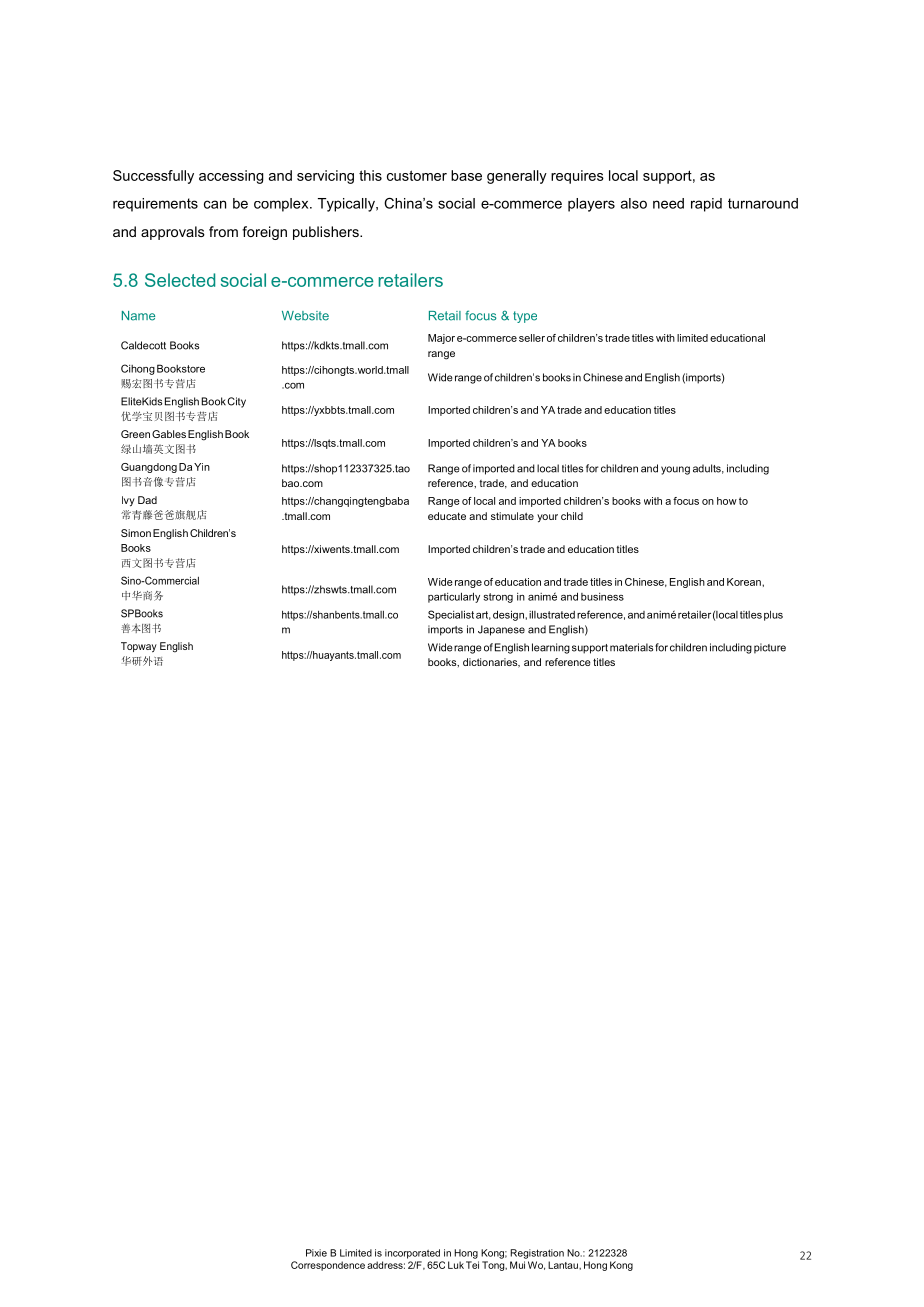 Image resolution: width=924 pixels, height=1307 pixels. I want to click on rapid, so click(706, 205).
